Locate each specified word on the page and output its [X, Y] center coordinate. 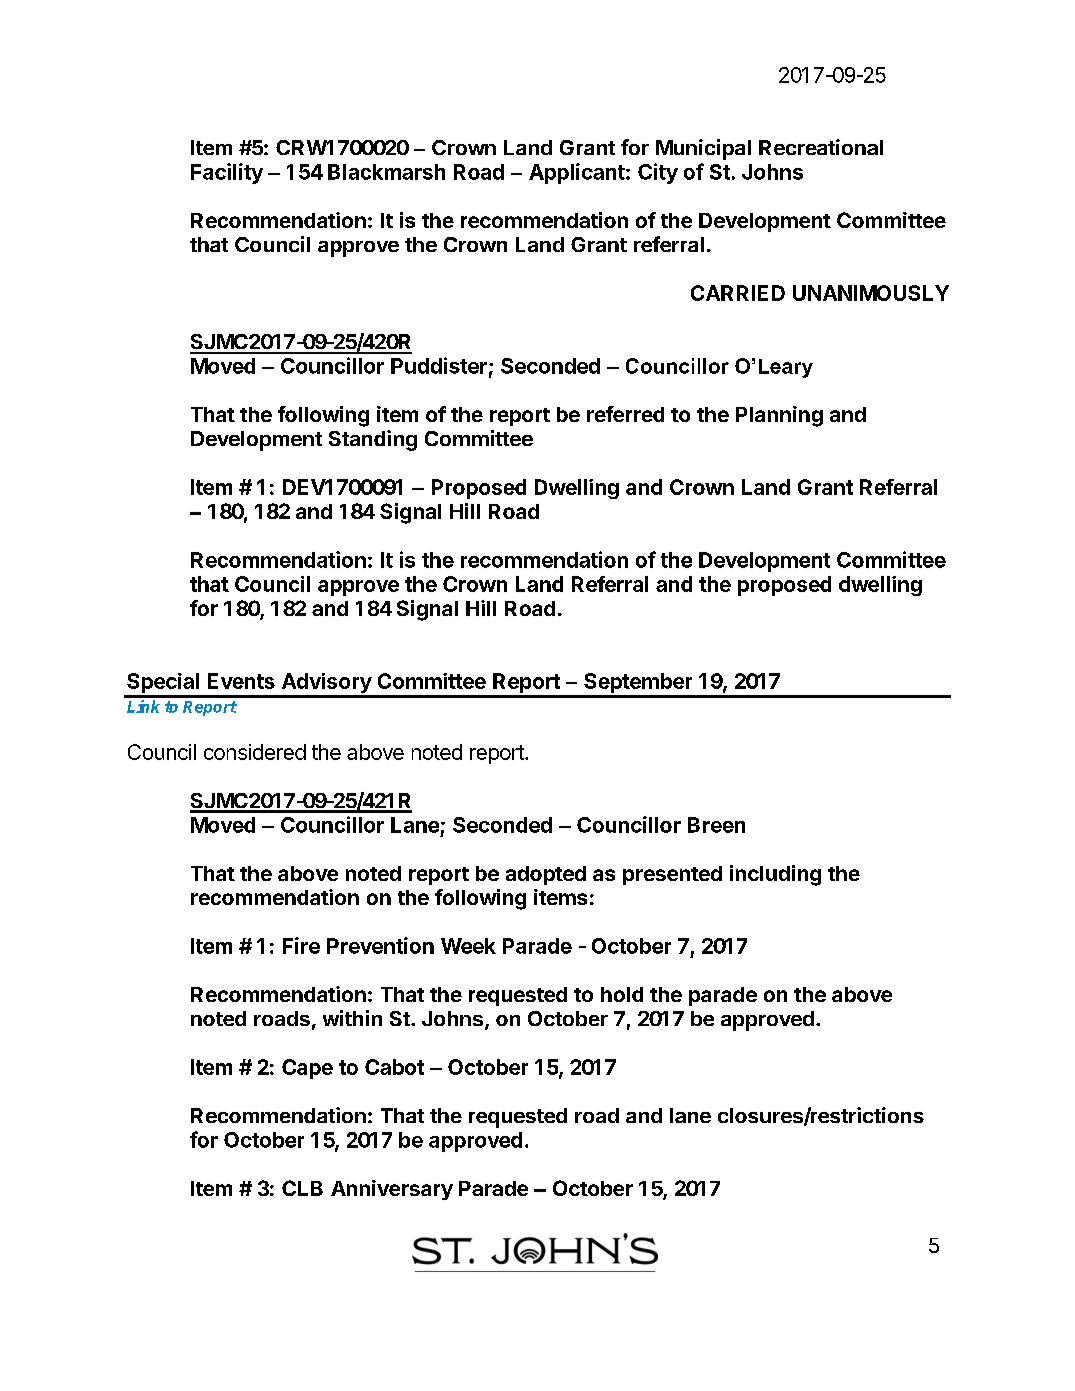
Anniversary [392, 1190]
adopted [546, 875]
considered [255, 752]
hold [622, 994]
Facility [227, 173]
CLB [302, 1188]
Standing [373, 440]
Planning [779, 416]
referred [625, 414]
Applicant [577, 173]
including [775, 875]
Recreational [821, 147]
